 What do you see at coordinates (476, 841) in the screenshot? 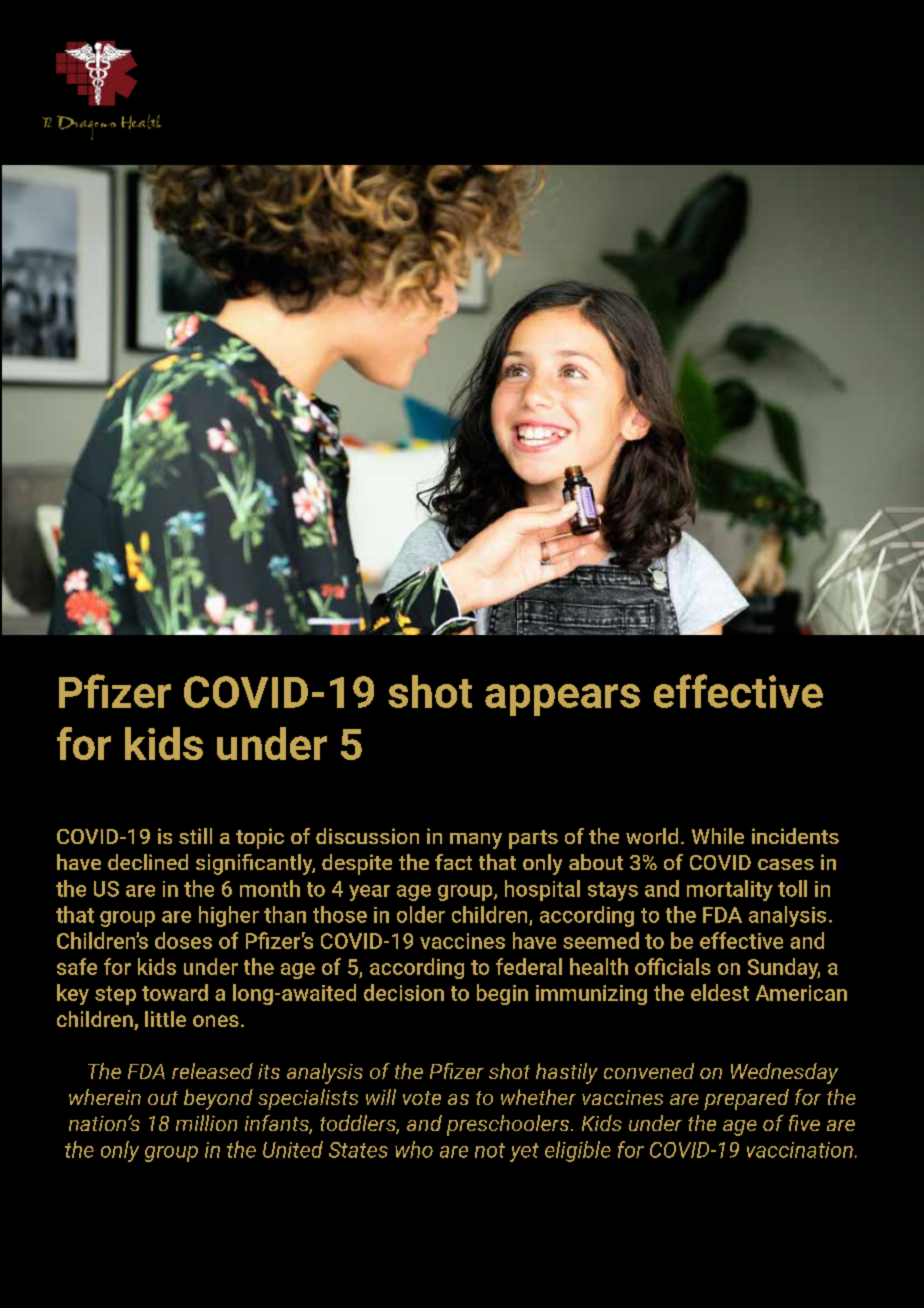
I see `many` at bounding box center [476, 841].
